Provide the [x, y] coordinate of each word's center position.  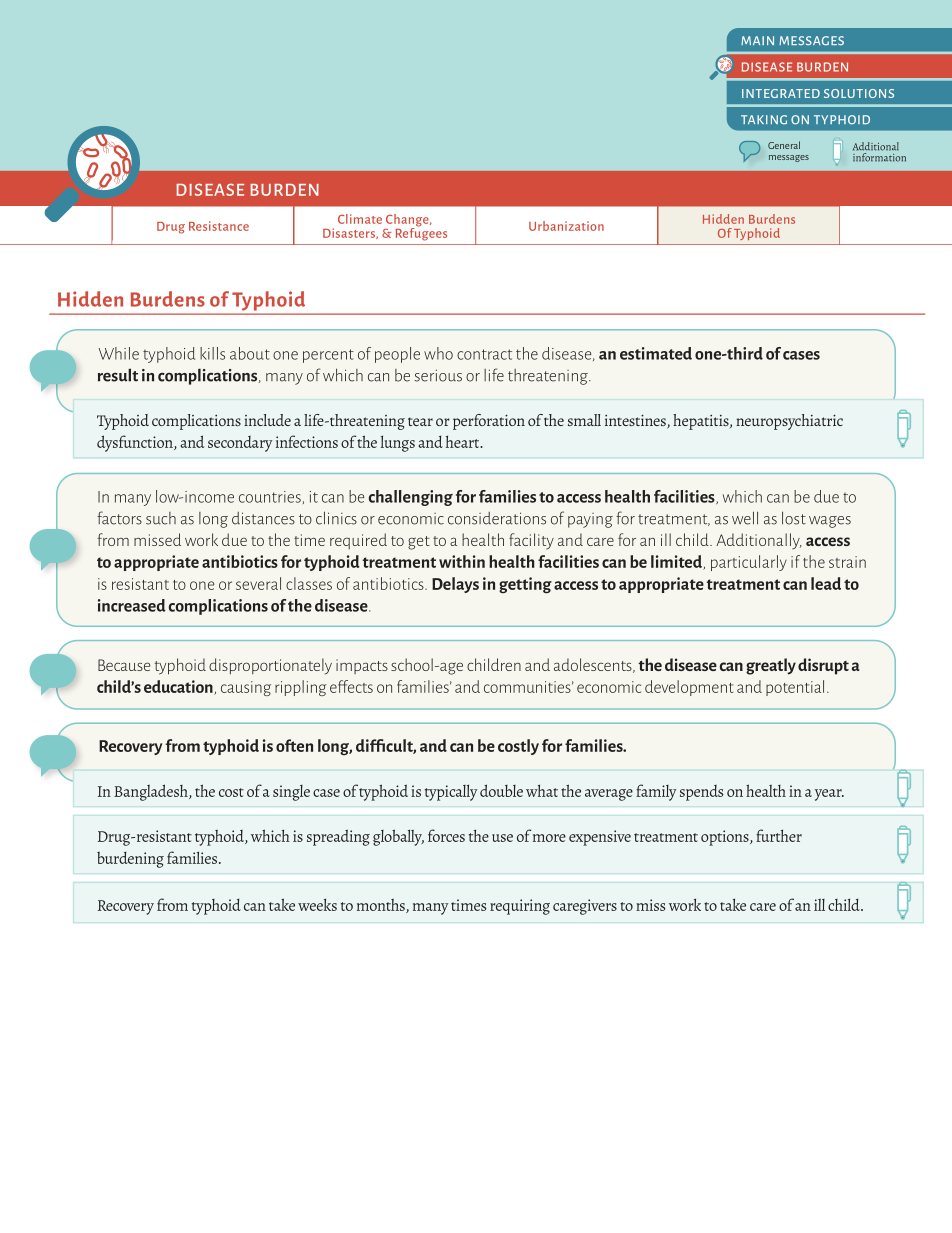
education [179, 687]
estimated [656, 353]
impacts [362, 666]
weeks [317, 904]
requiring [520, 907]
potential [795, 688]
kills [212, 353]
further [779, 835]
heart [464, 442]
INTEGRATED [781, 93]
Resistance [219, 226]
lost [794, 518]
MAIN [757, 40]
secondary [240, 444]
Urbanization [566, 226]
